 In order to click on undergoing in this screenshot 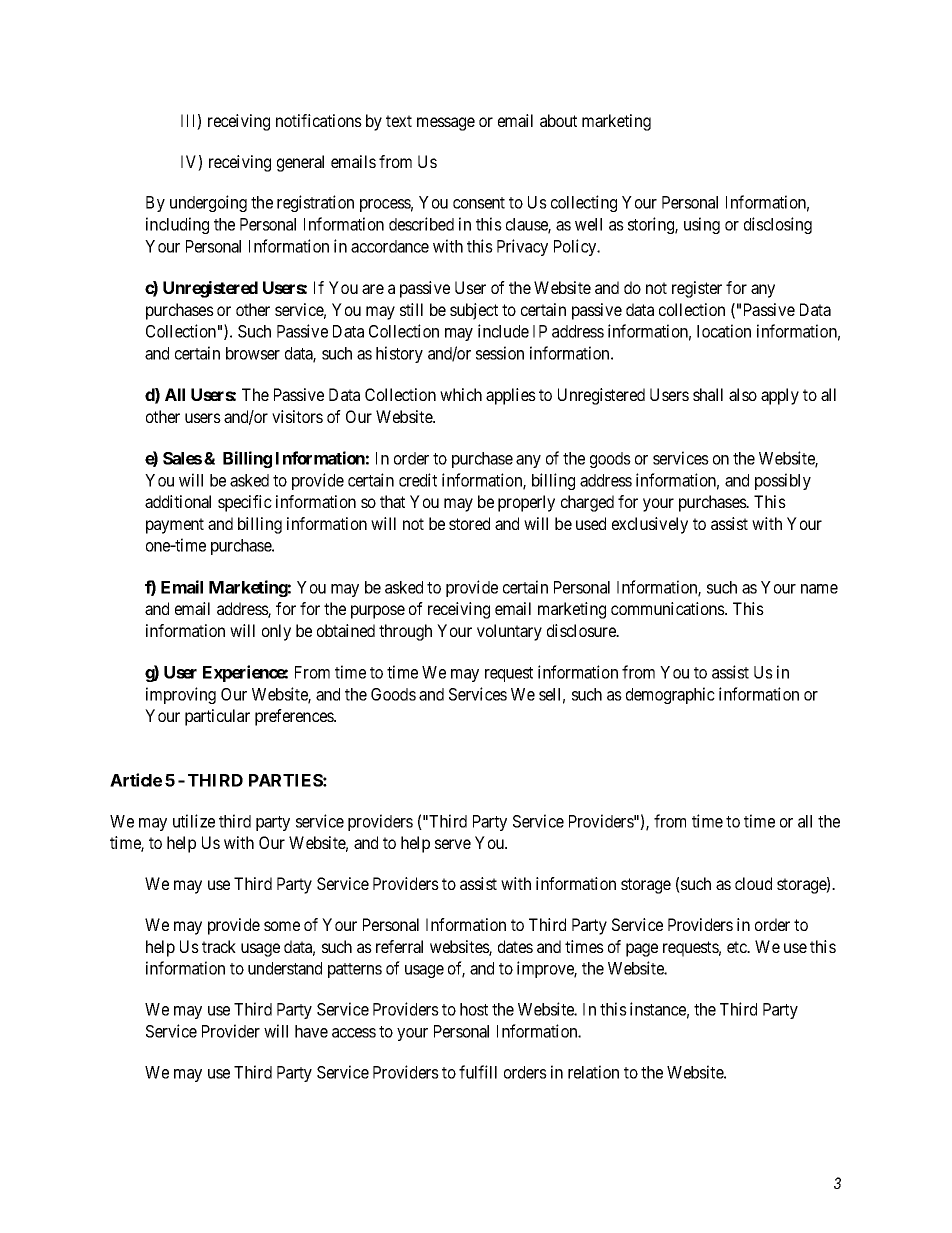, I will do `click(208, 203)`.
